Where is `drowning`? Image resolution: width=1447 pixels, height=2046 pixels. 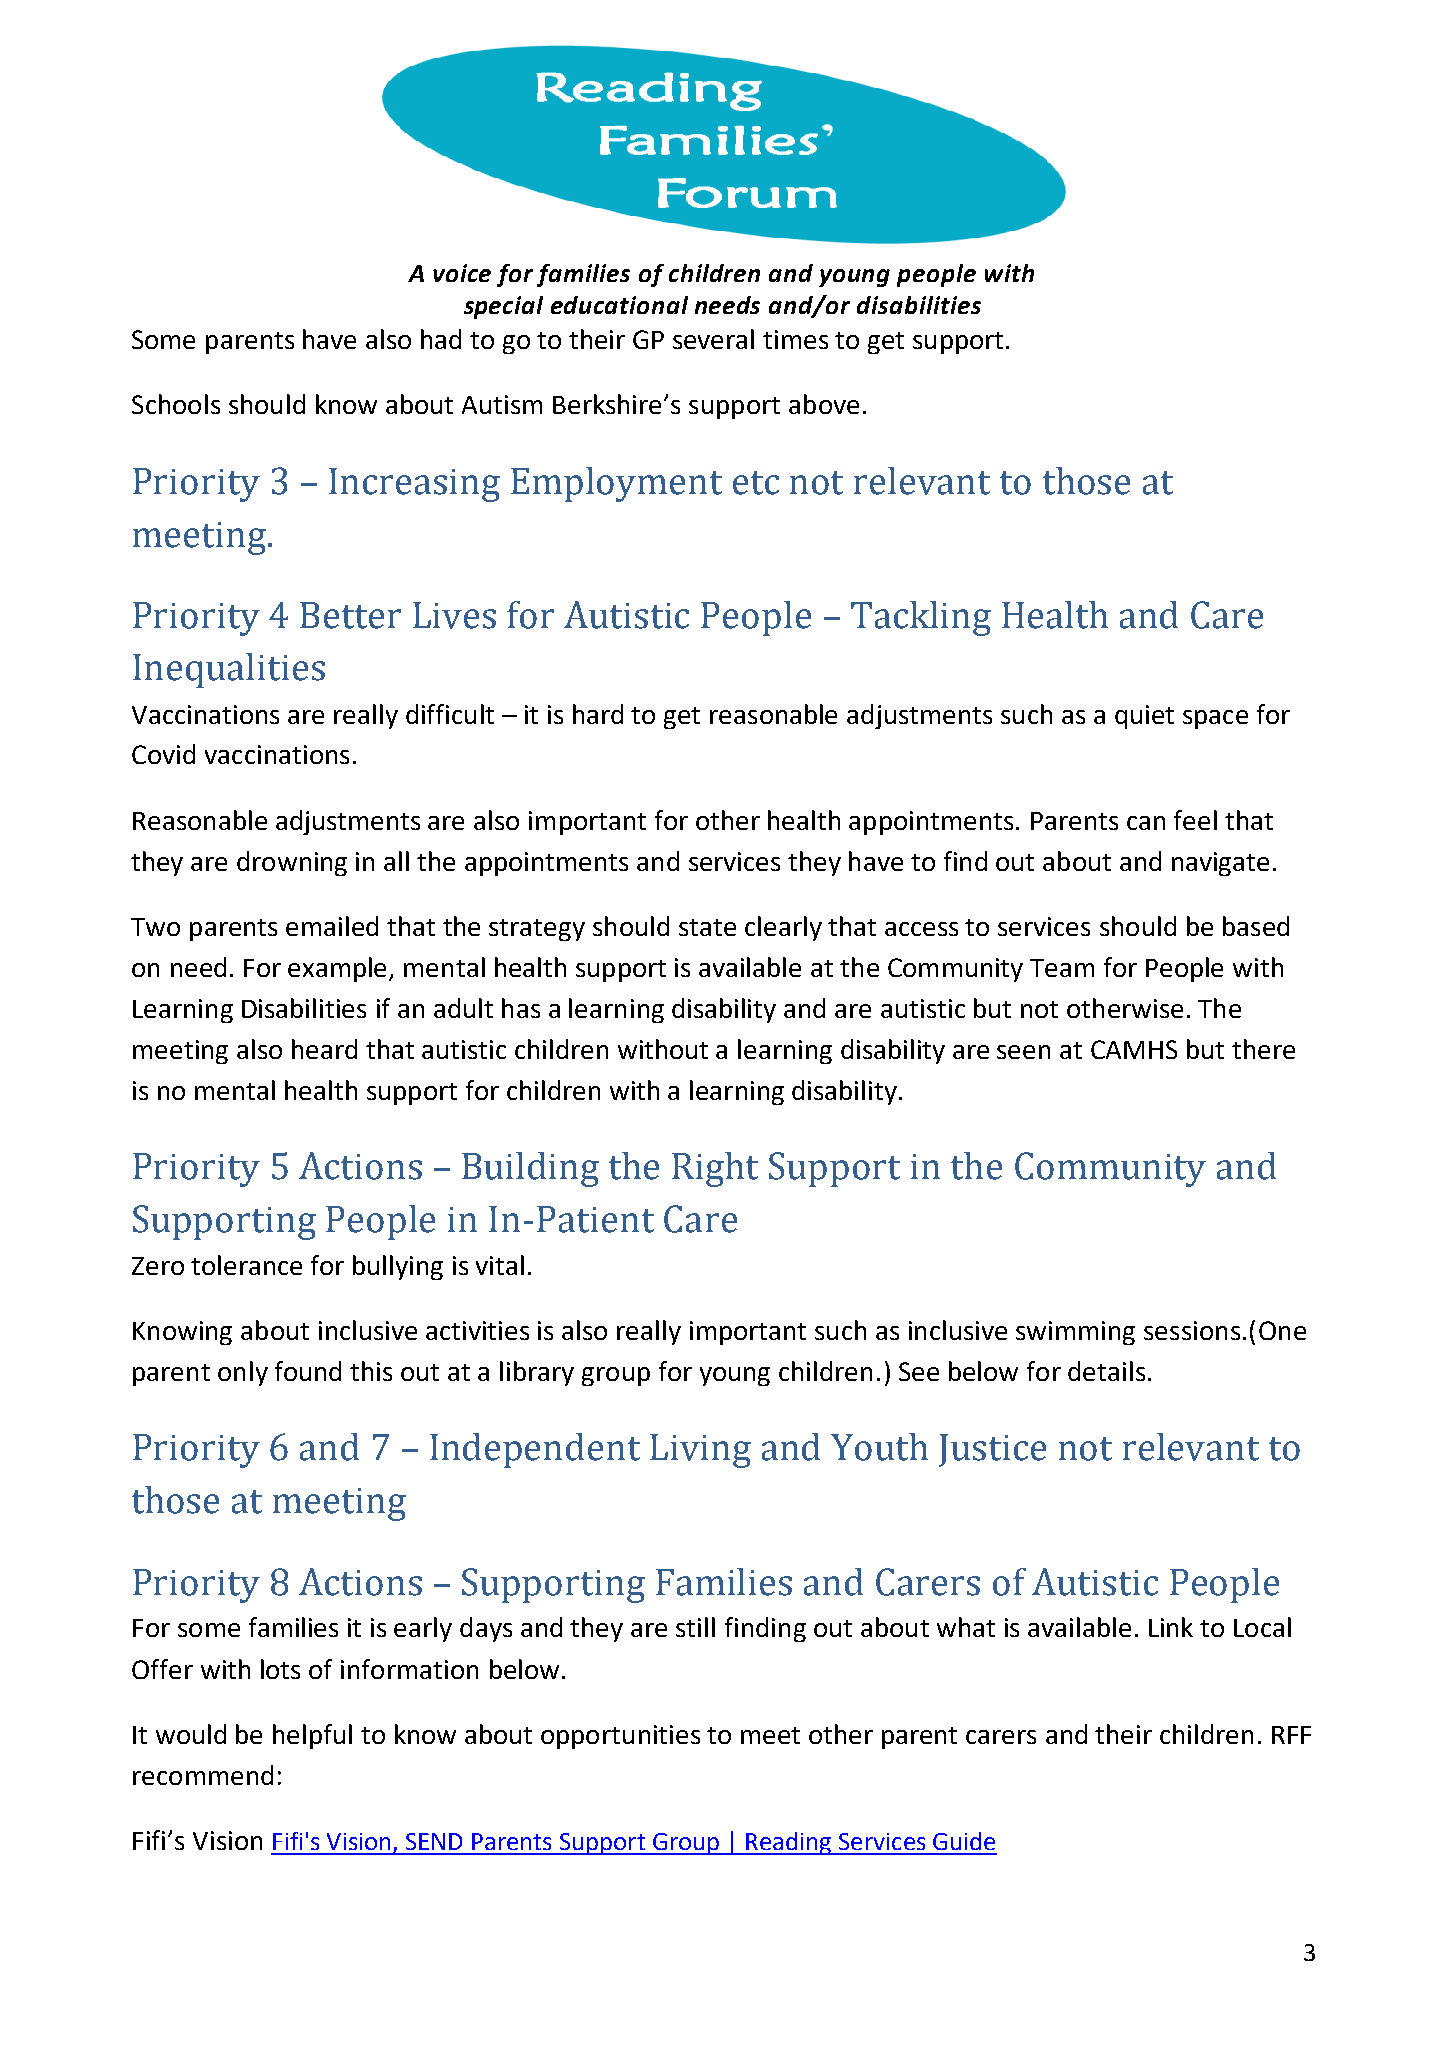 drowning is located at coordinates (292, 863).
